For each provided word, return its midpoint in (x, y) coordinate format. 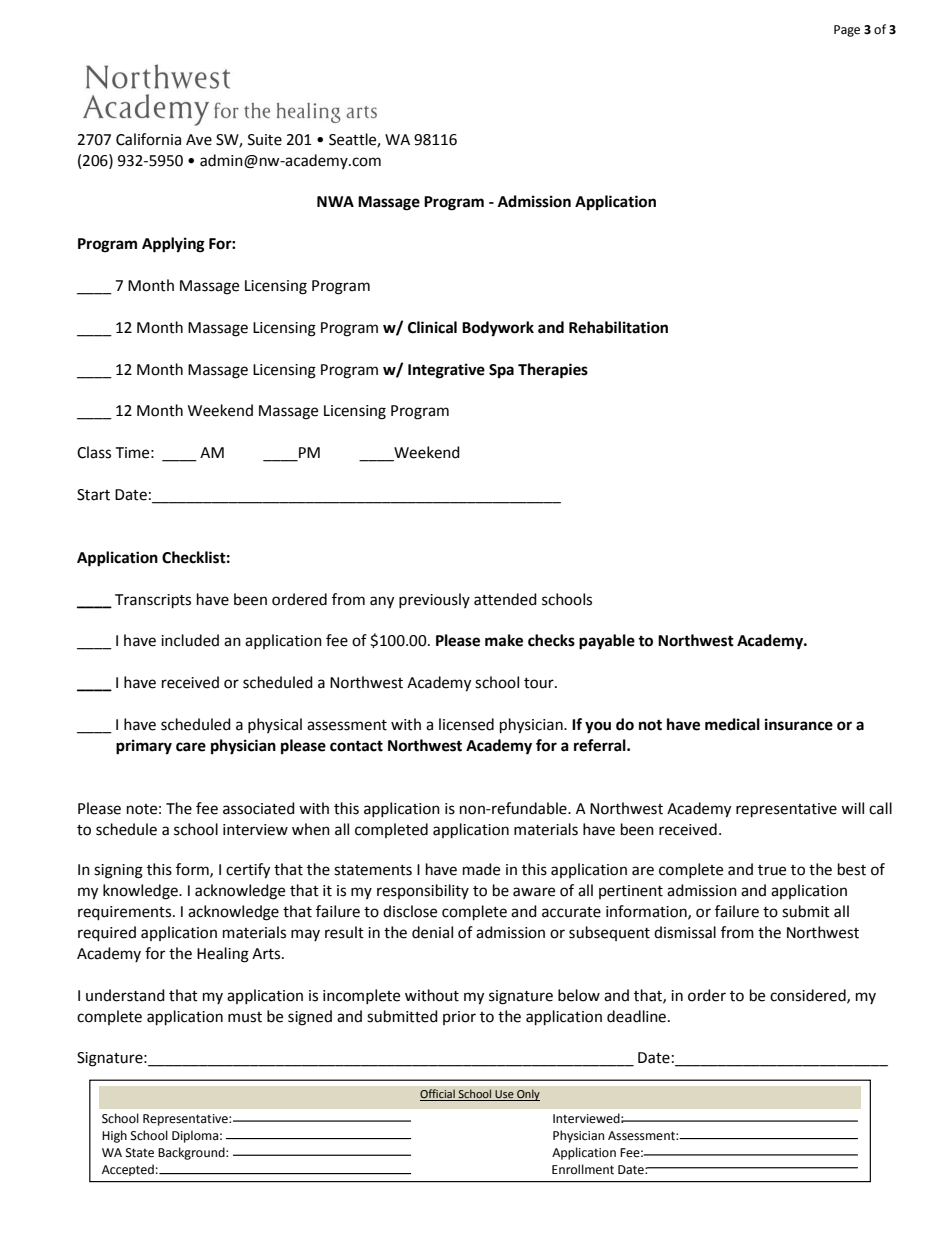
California (148, 139)
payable (607, 642)
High (114, 1136)
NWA (335, 201)
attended (505, 599)
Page (847, 31)
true (772, 870)
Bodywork (498, 329)
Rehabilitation (618, 327)
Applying (173, 245)
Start (93, 495)
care (191, 747)
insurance (799, 724)
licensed (466, 724)
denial (432, 932)
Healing (223, 955)
